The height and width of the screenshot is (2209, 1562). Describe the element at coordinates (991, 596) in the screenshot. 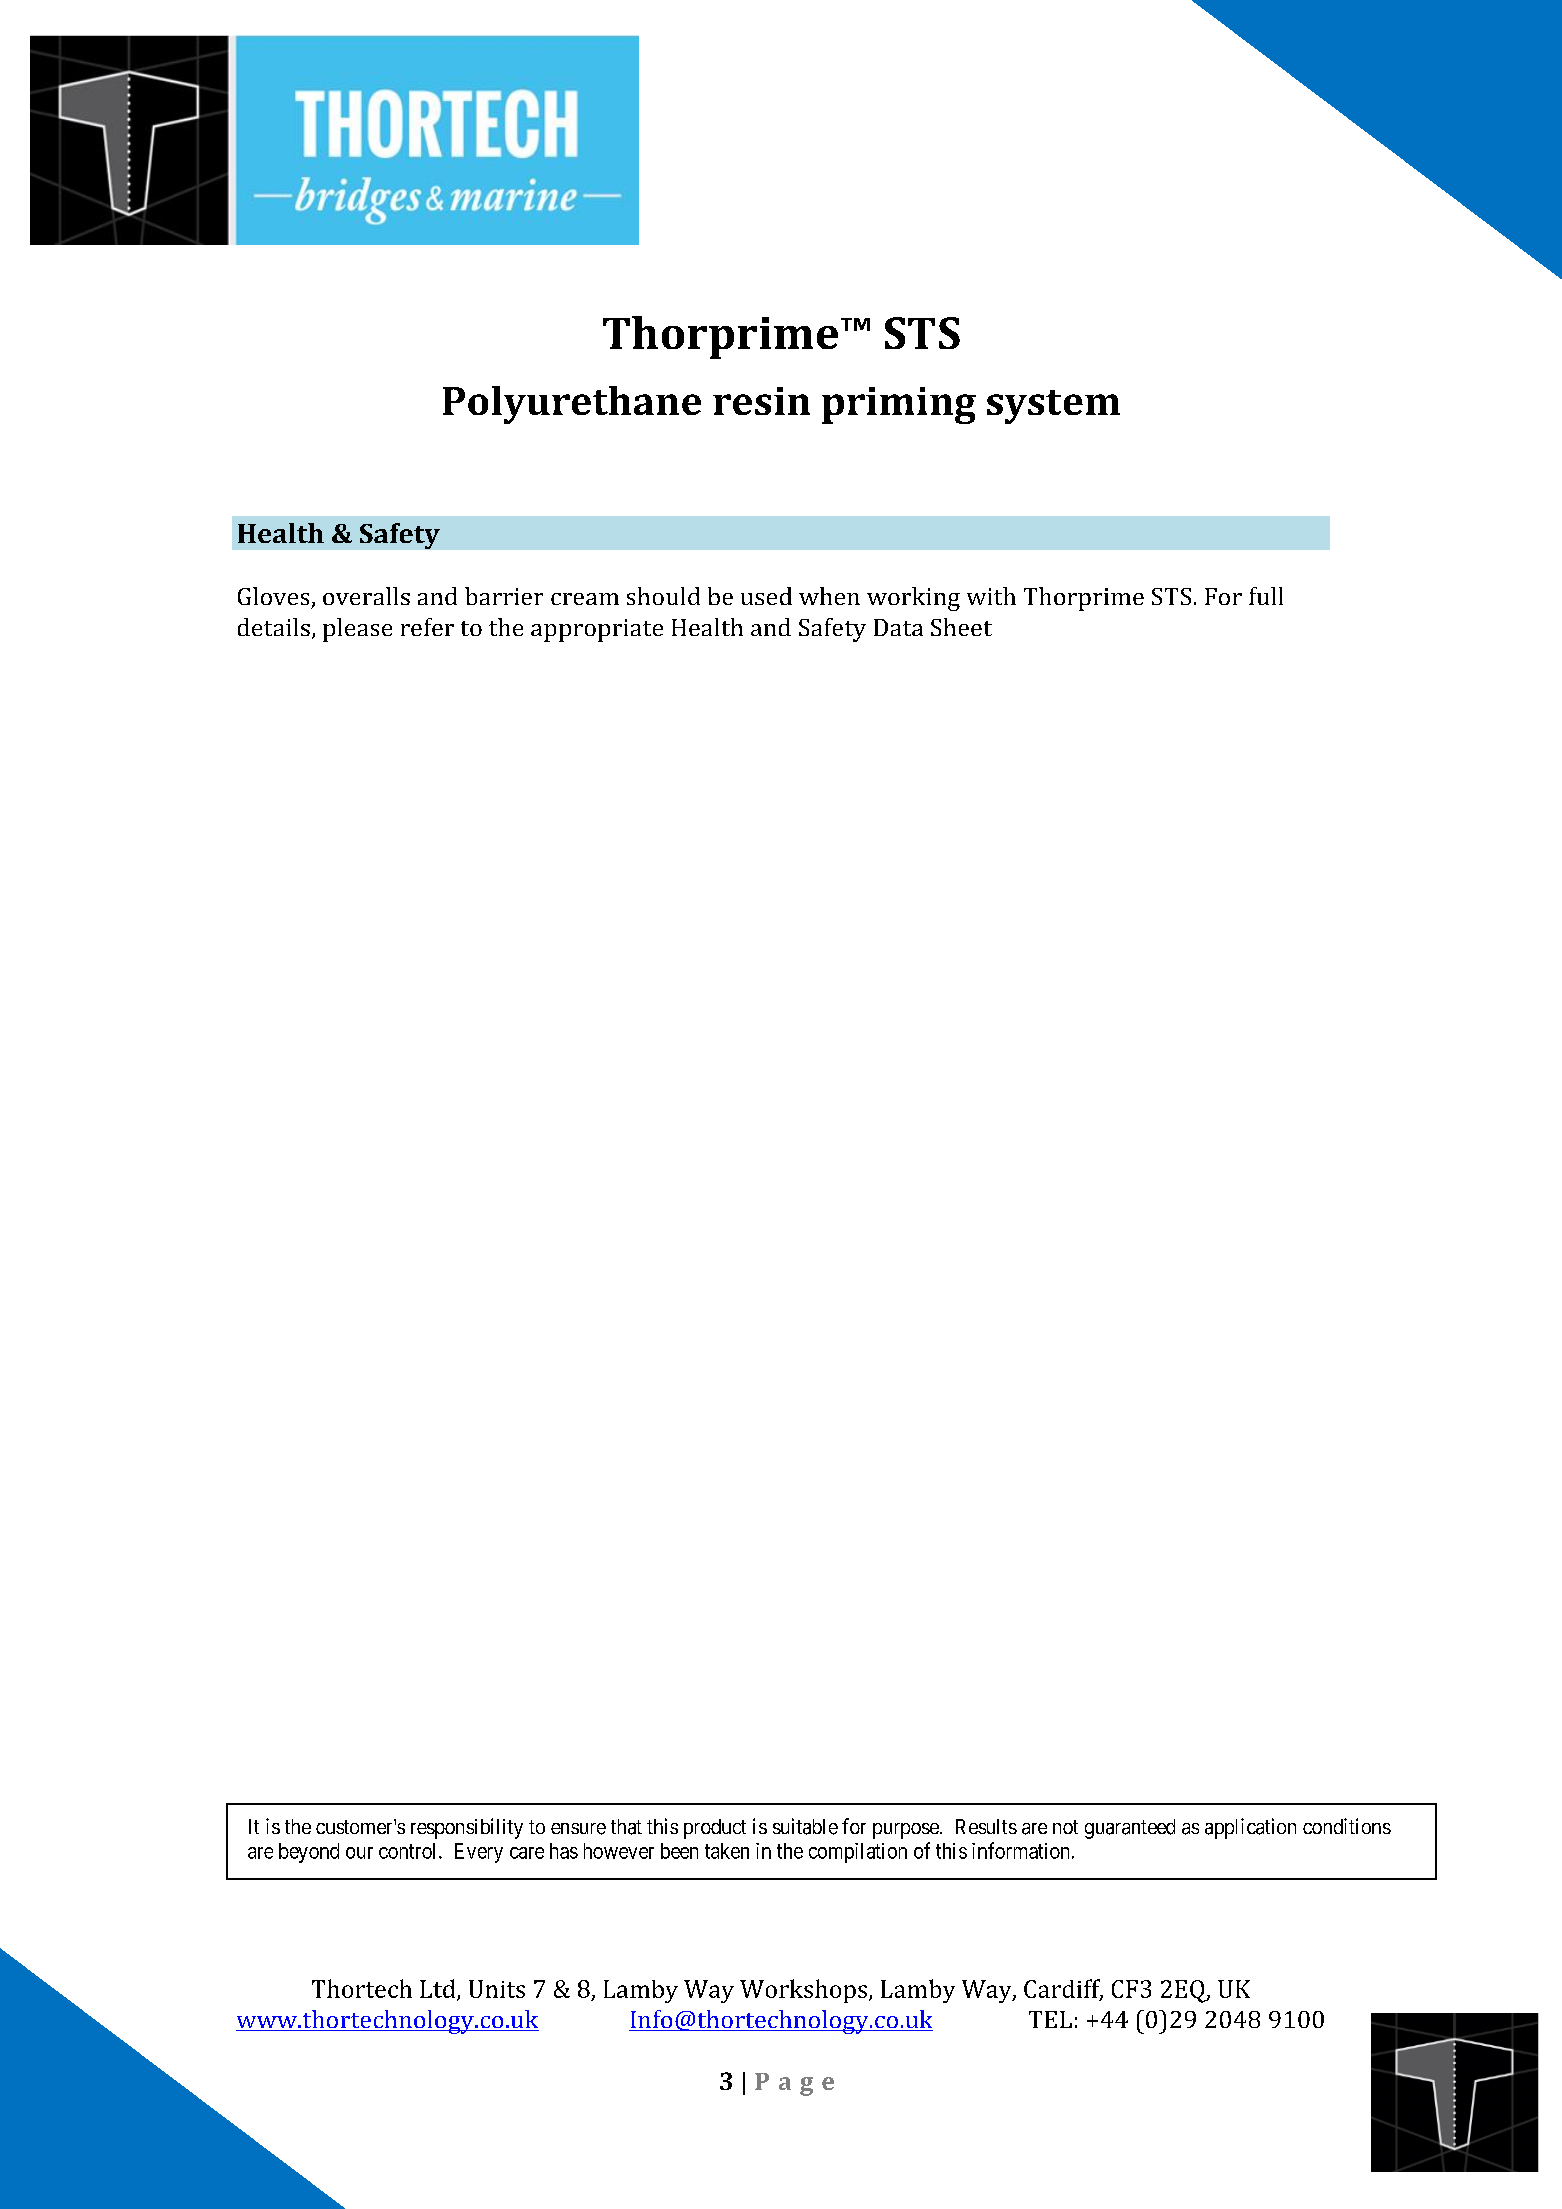

I see `with` at that location.
